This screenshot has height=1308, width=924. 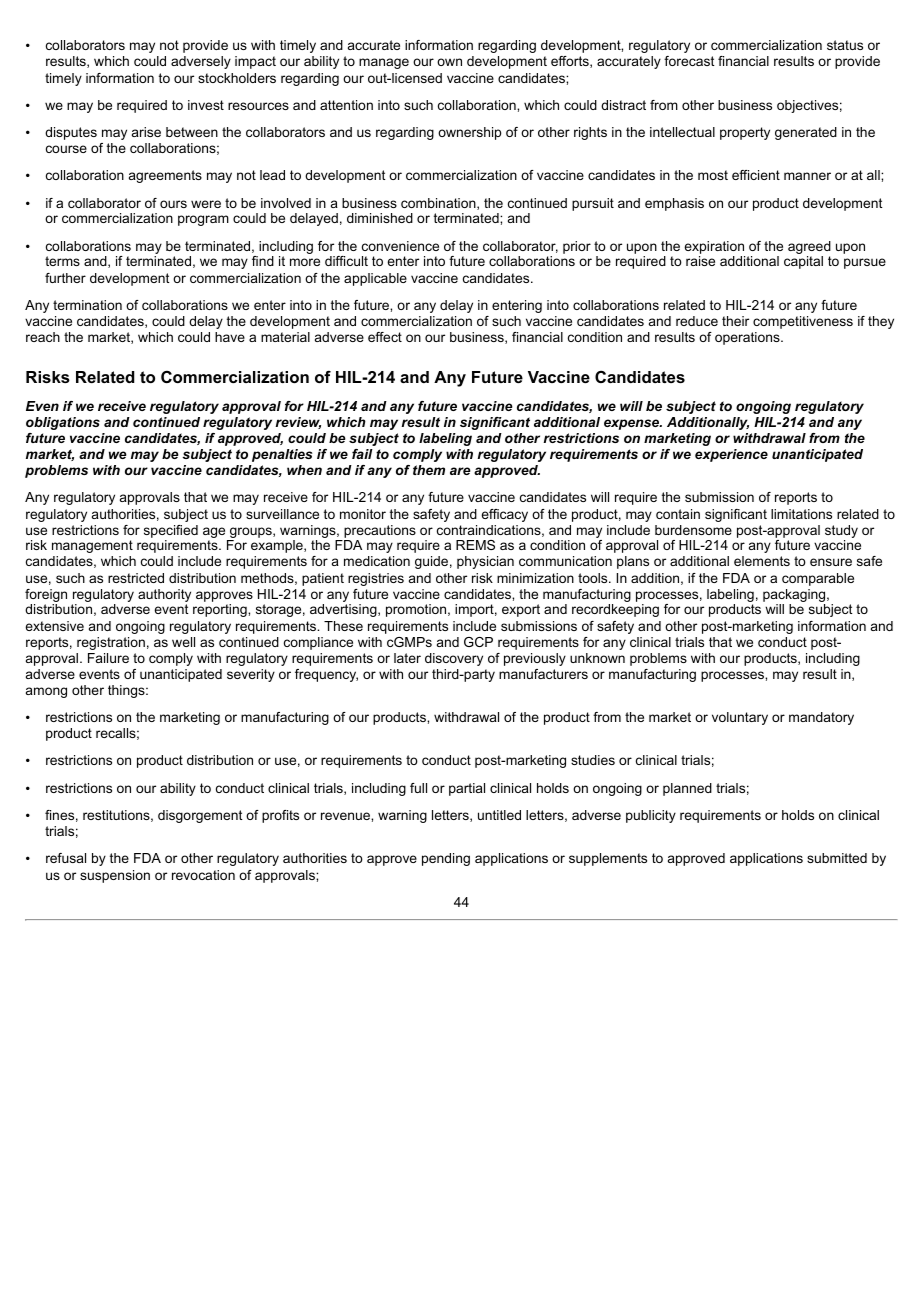 I want to click on operations, so click(x=748, y=338).
